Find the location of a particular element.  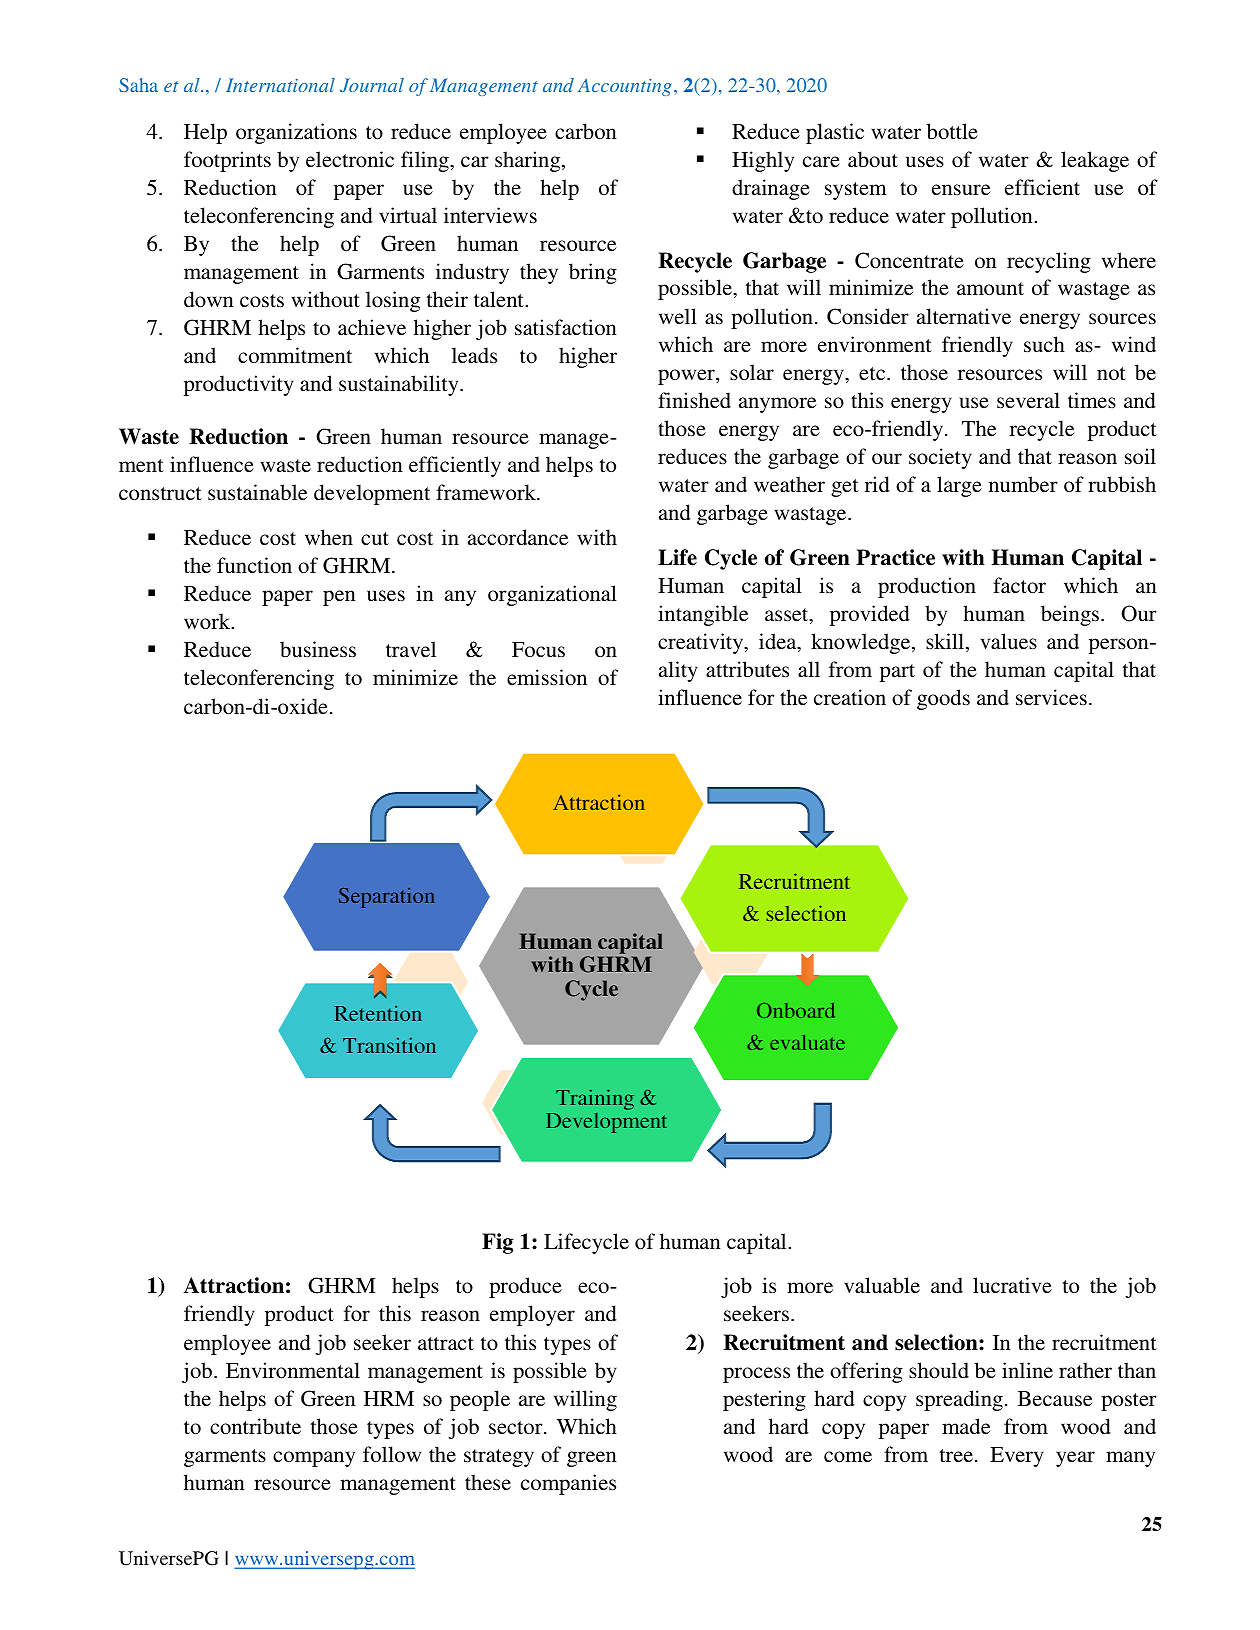

values is located at coordinates (1009, 641).
